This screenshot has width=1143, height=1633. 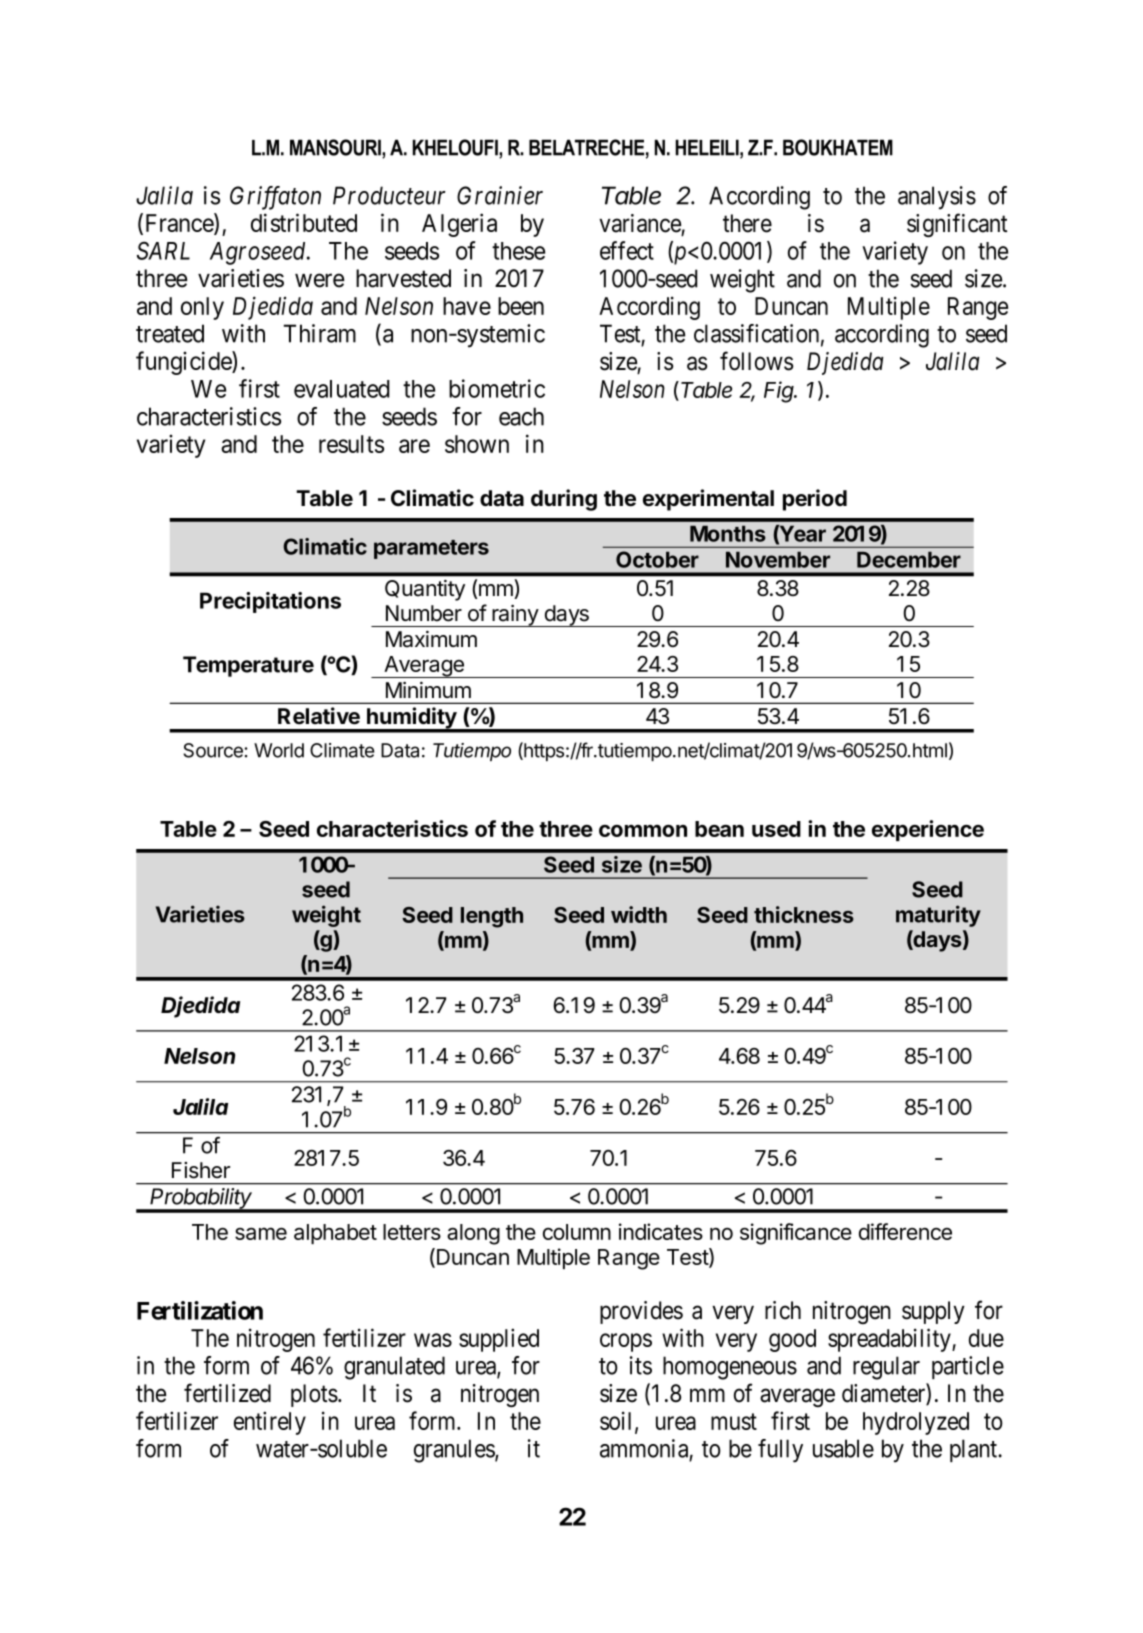 What do you see at coordinates (564, 500) in the screenshot?
I see `during` at bounding box center [564, 500].
